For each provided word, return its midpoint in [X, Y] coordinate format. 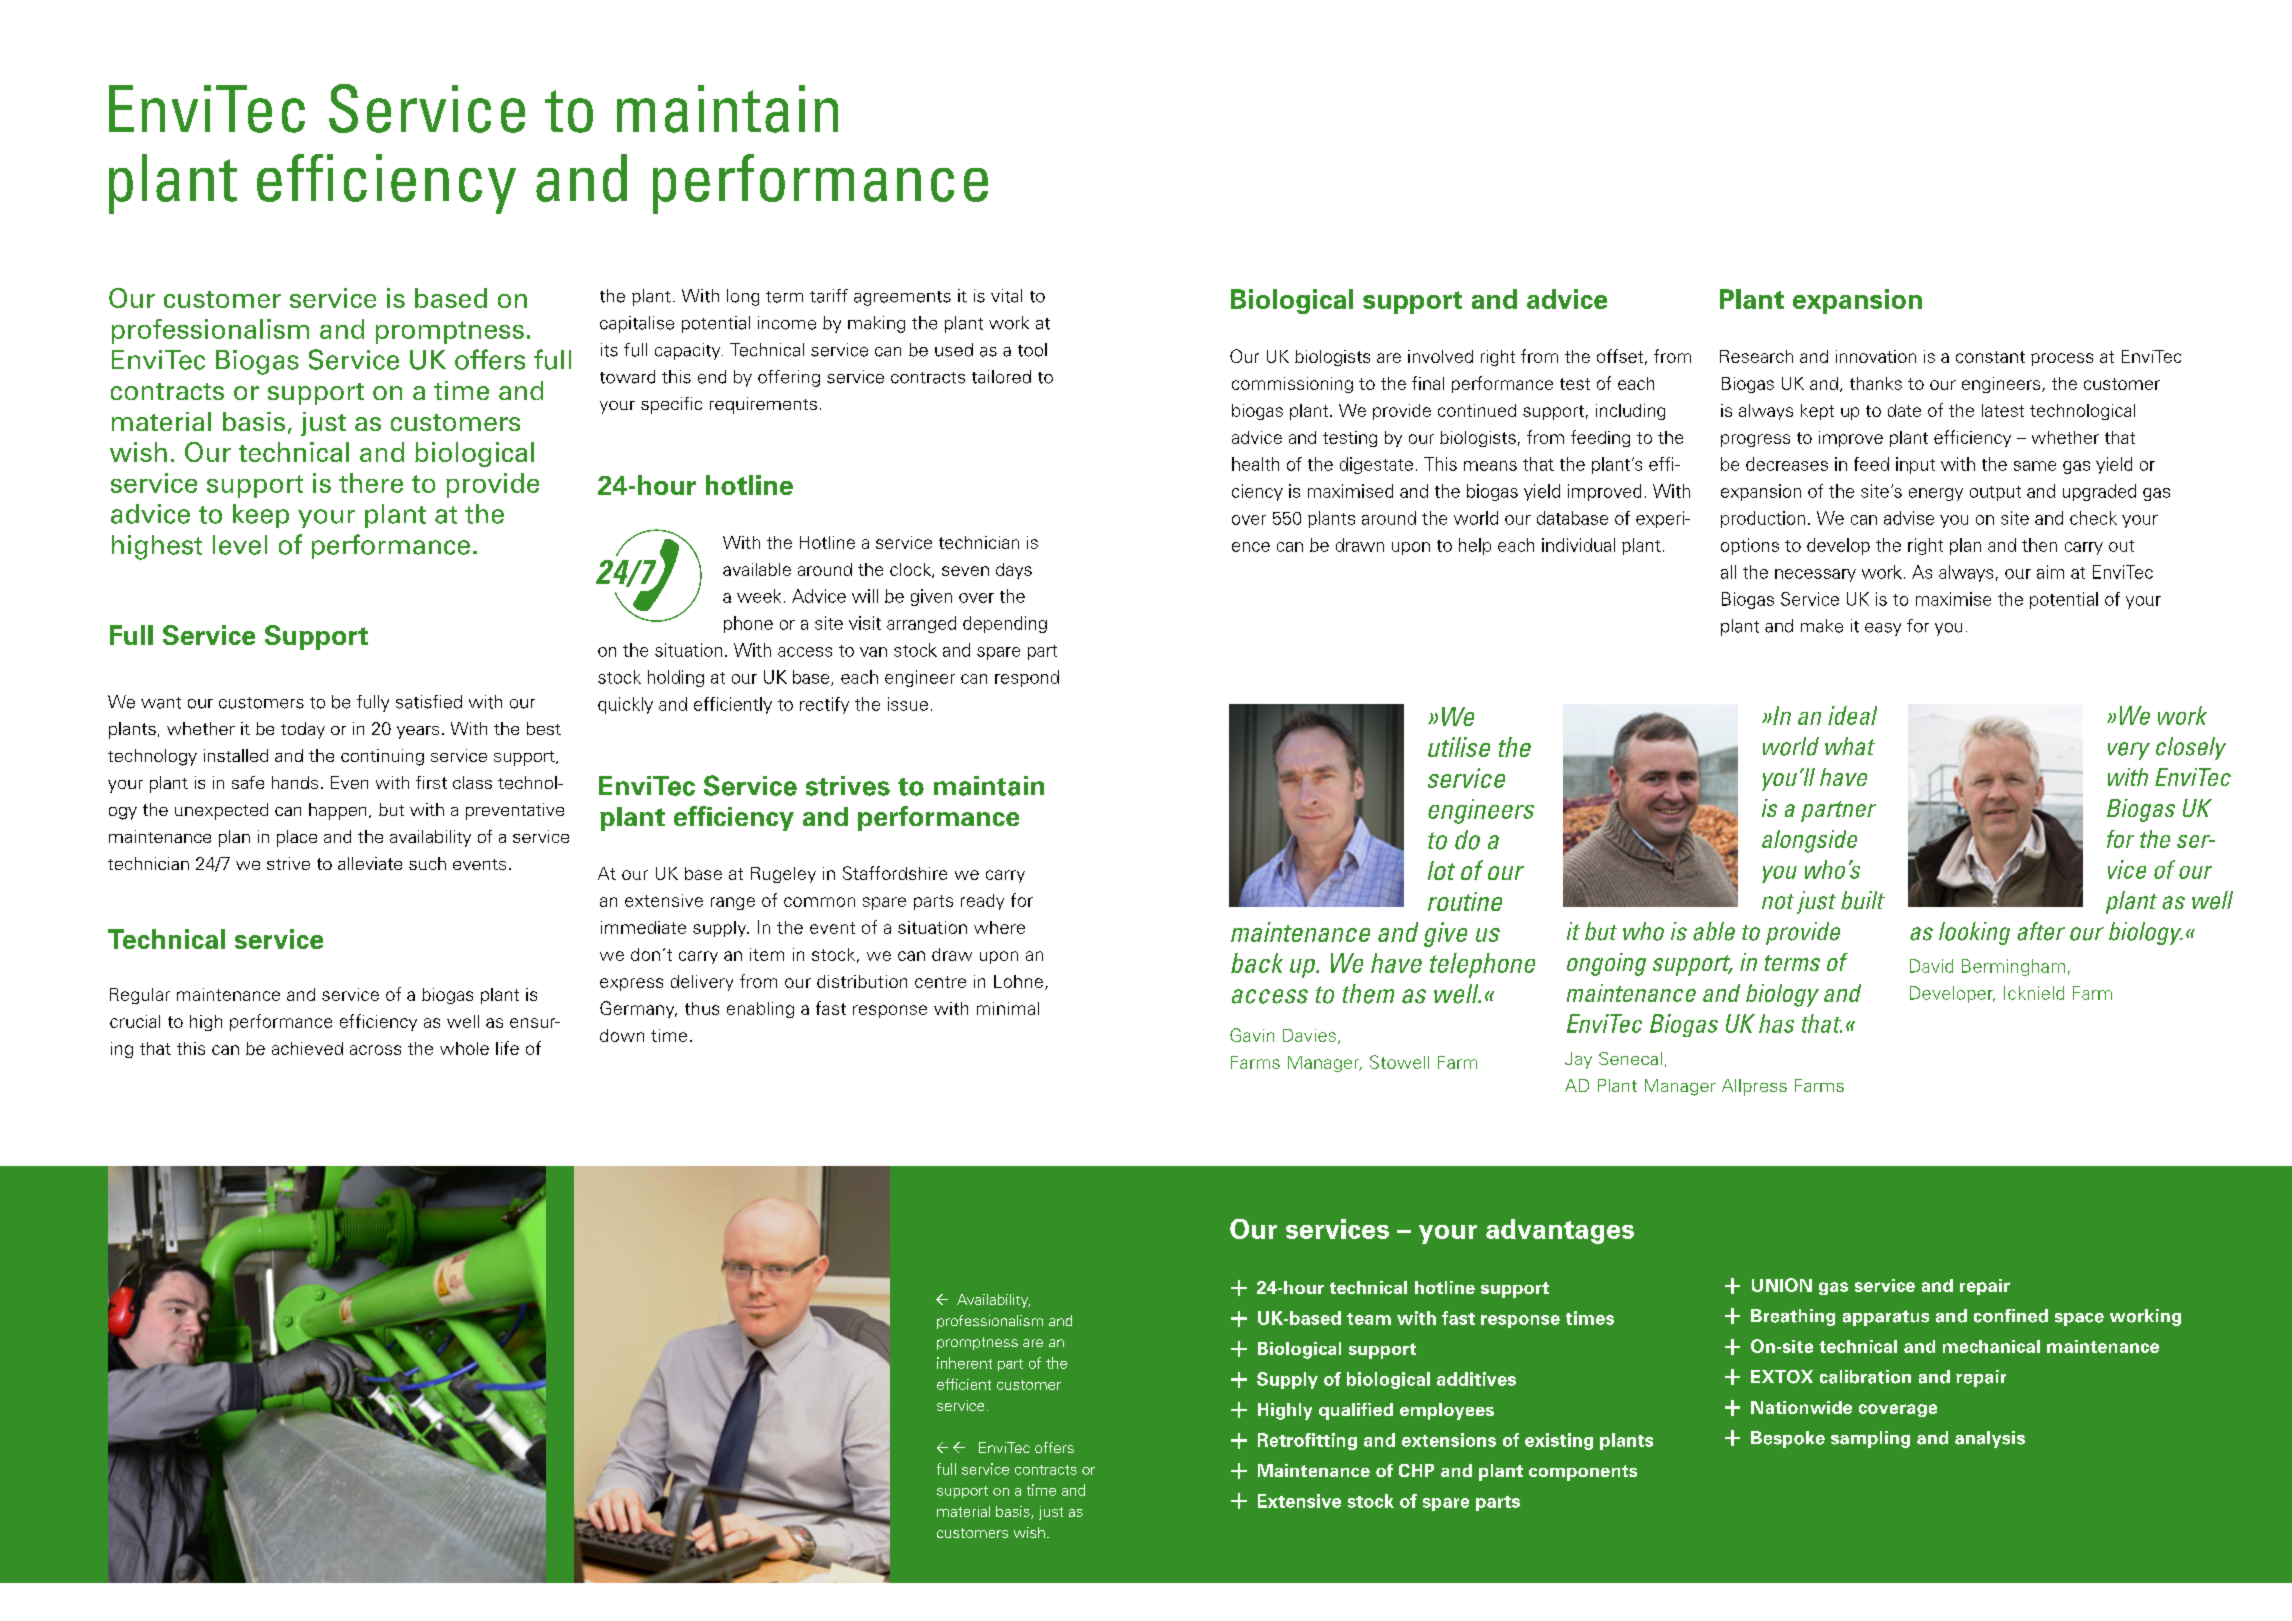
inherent [964, 1363]
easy [1883, 629]
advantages [1560, 1231]
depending [1005, 624]
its [609, 350]
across [375, 1050]
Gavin [1252, 1035]
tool [1032, 350]
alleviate [370, 863]
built [1863, 900]
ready [982, 902]
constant [1990, 357]
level [240, 545]
